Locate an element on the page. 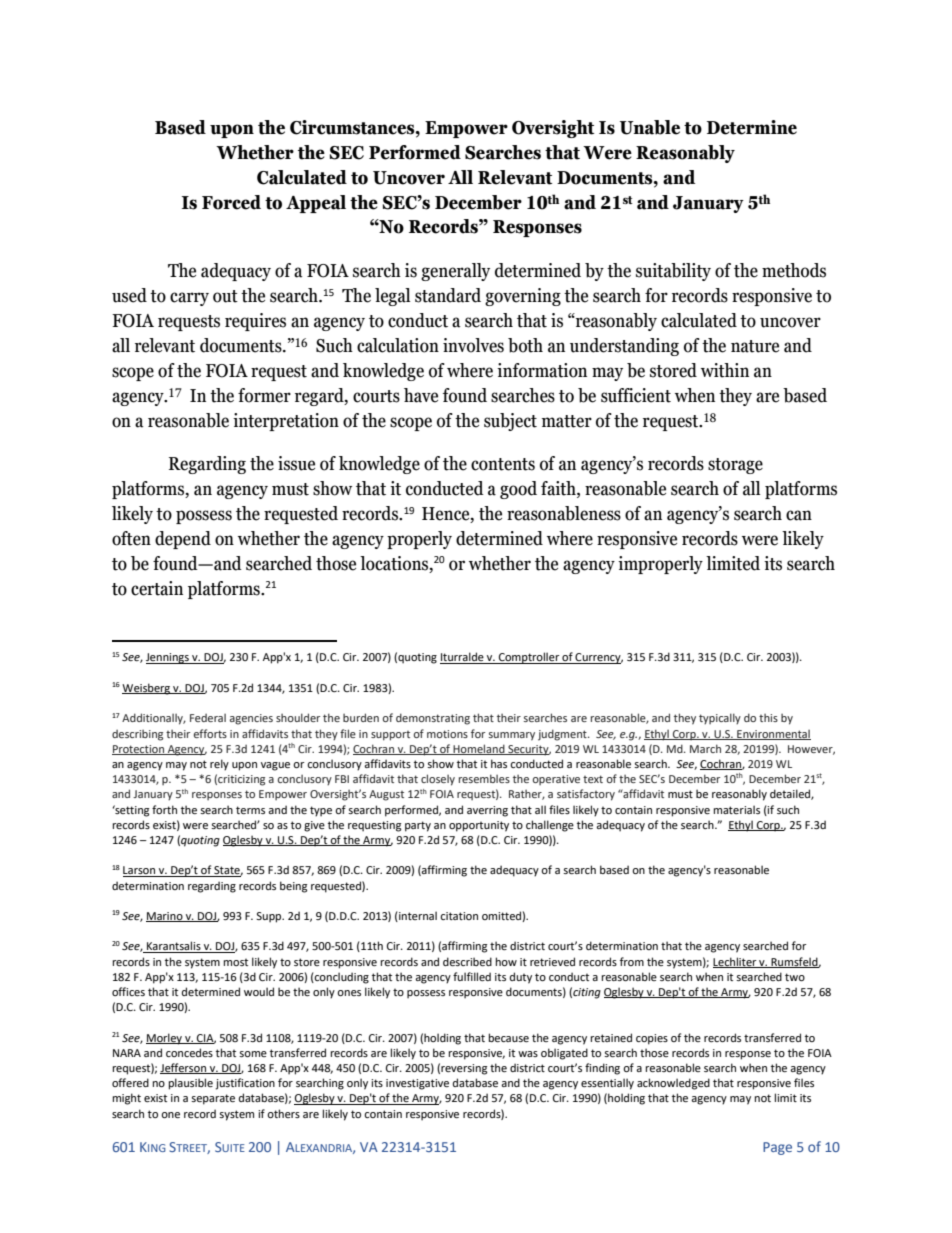 The width and height of the document is (952, 1233). separate is located at coordinates (213, 1099).
